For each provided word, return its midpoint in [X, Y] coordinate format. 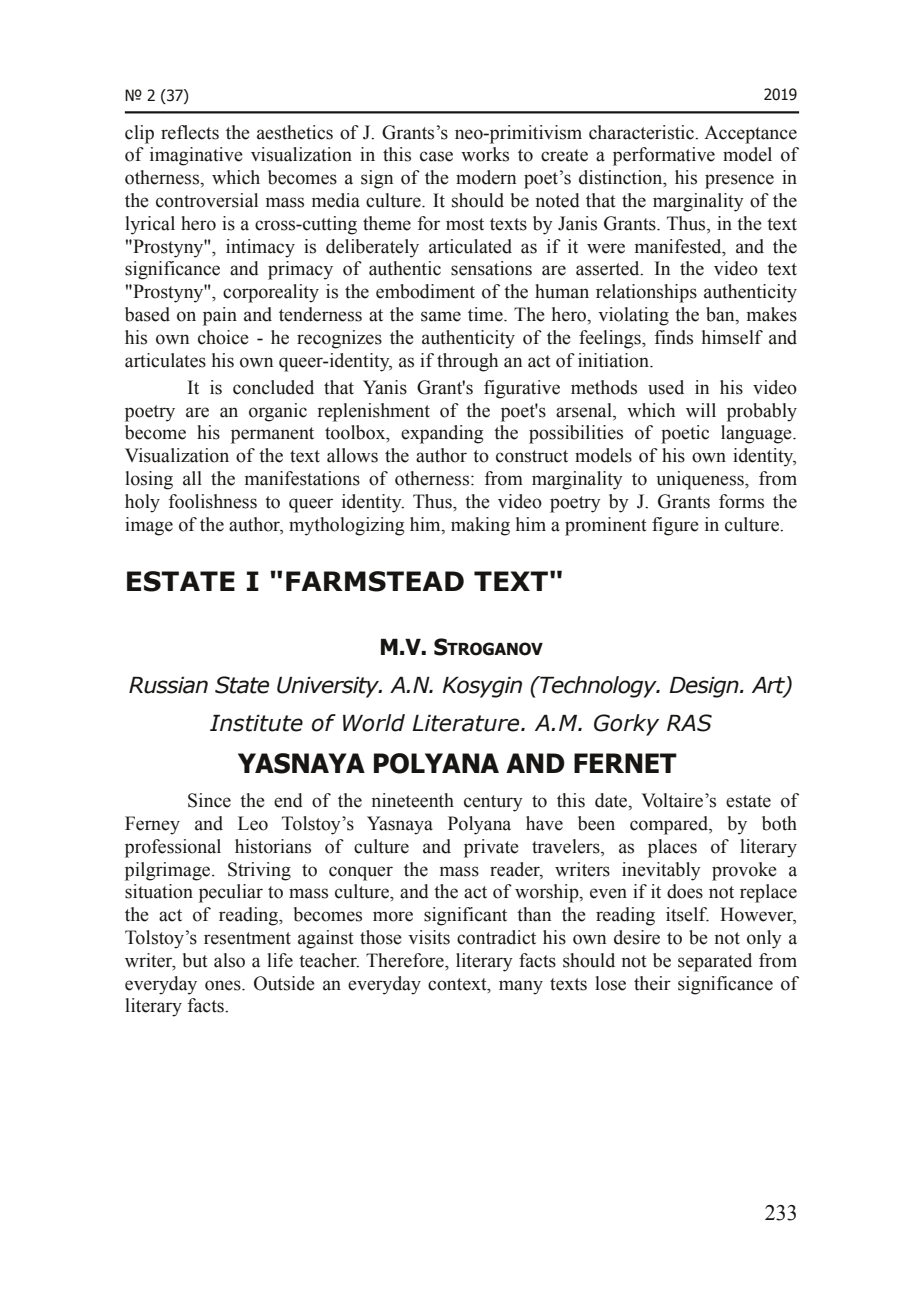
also [229, 960]
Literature [467, 723]
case [436, 156]
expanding [442, 434]
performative [664, 156]
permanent [272, 435]
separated [715, 962]
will [701, 410]
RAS [689, 723]
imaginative [196, 156]
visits [429, 937]
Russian [168, 685]
